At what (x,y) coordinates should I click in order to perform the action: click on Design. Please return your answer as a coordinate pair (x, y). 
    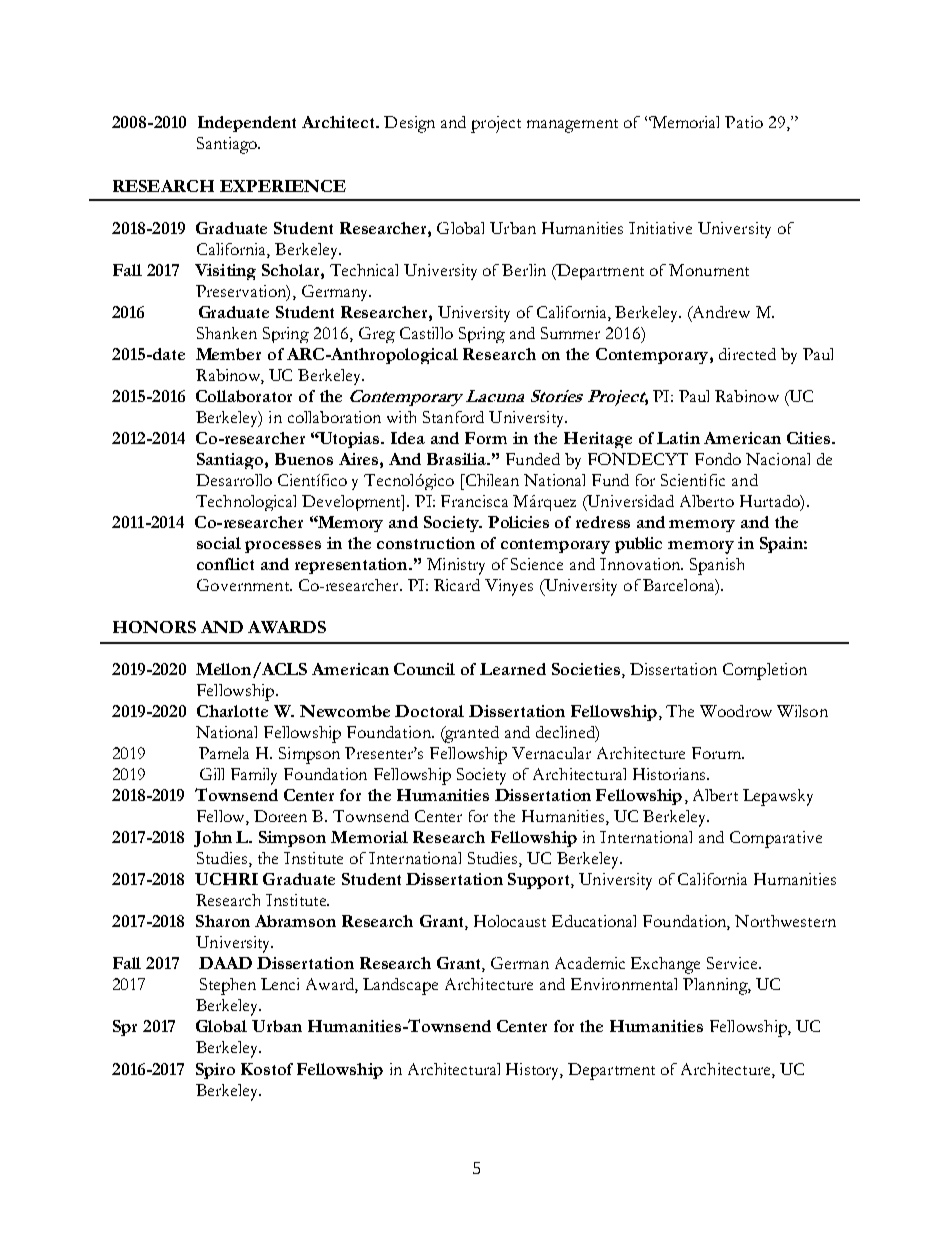
    Looking at the image, I should click on (409, 124).
